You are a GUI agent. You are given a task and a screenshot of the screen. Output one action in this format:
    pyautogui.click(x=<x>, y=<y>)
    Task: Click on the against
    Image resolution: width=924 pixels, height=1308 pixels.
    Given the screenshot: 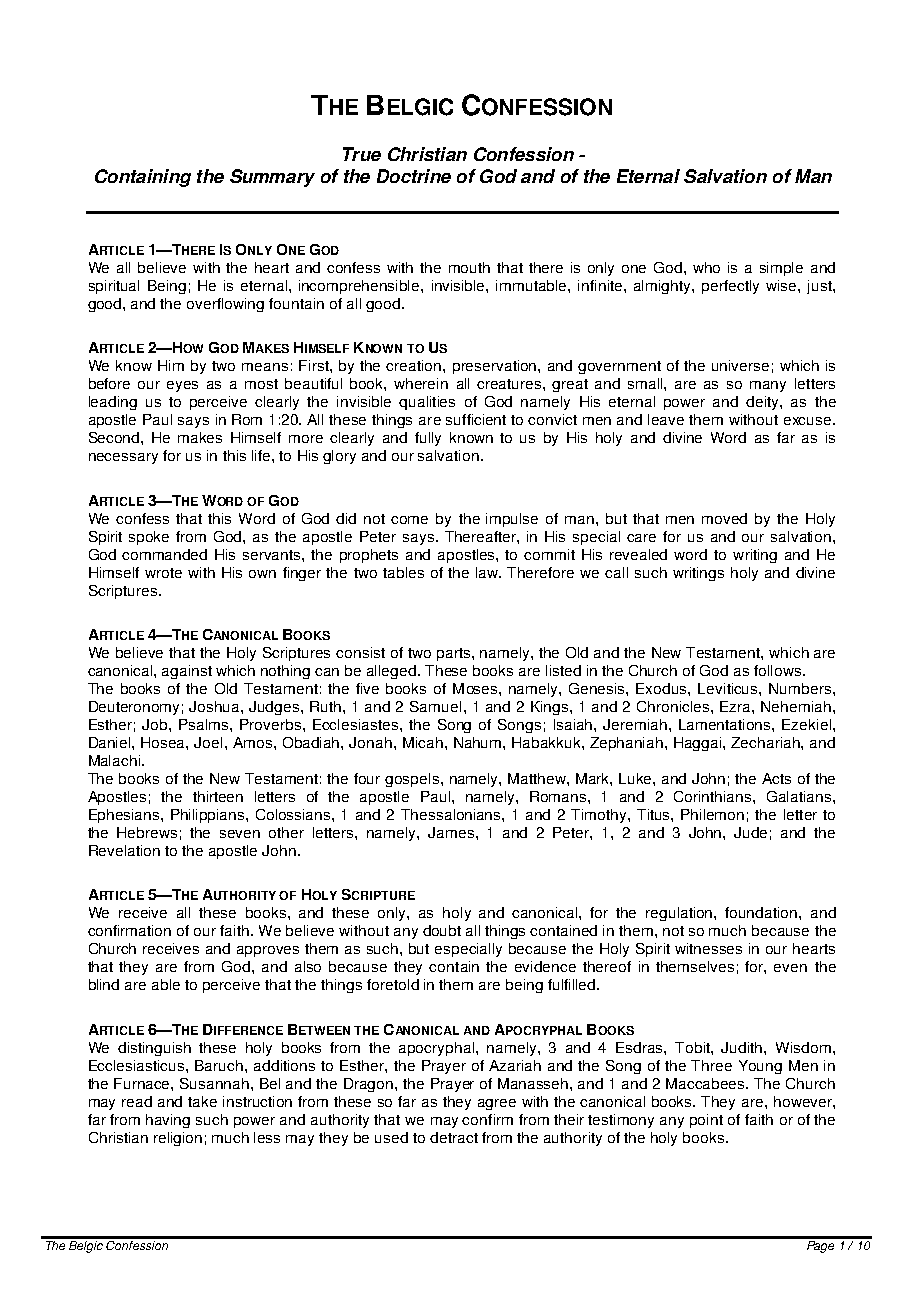 What is the action you would take?
    pyautogui.click(x=187, y=672)
